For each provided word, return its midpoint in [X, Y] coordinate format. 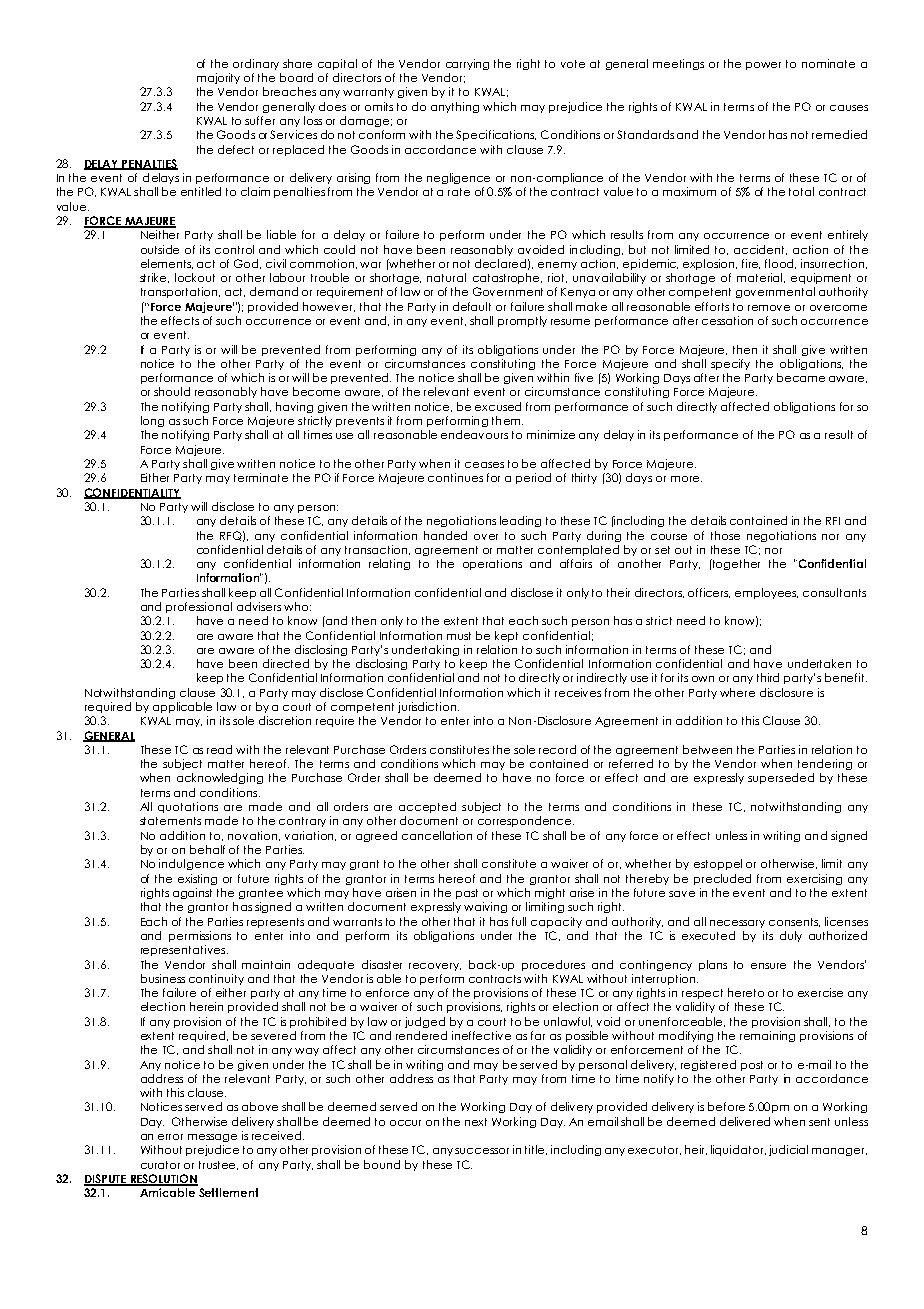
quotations [188, 807]
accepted [427, 807]
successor [482, 1151]
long [152, 421]
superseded [781, 778]
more [685, 479]
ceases [484, 465]
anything [455, 107]
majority [218, 78]
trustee [218, 1165]
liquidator [738, 1150]
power [763, 66]
